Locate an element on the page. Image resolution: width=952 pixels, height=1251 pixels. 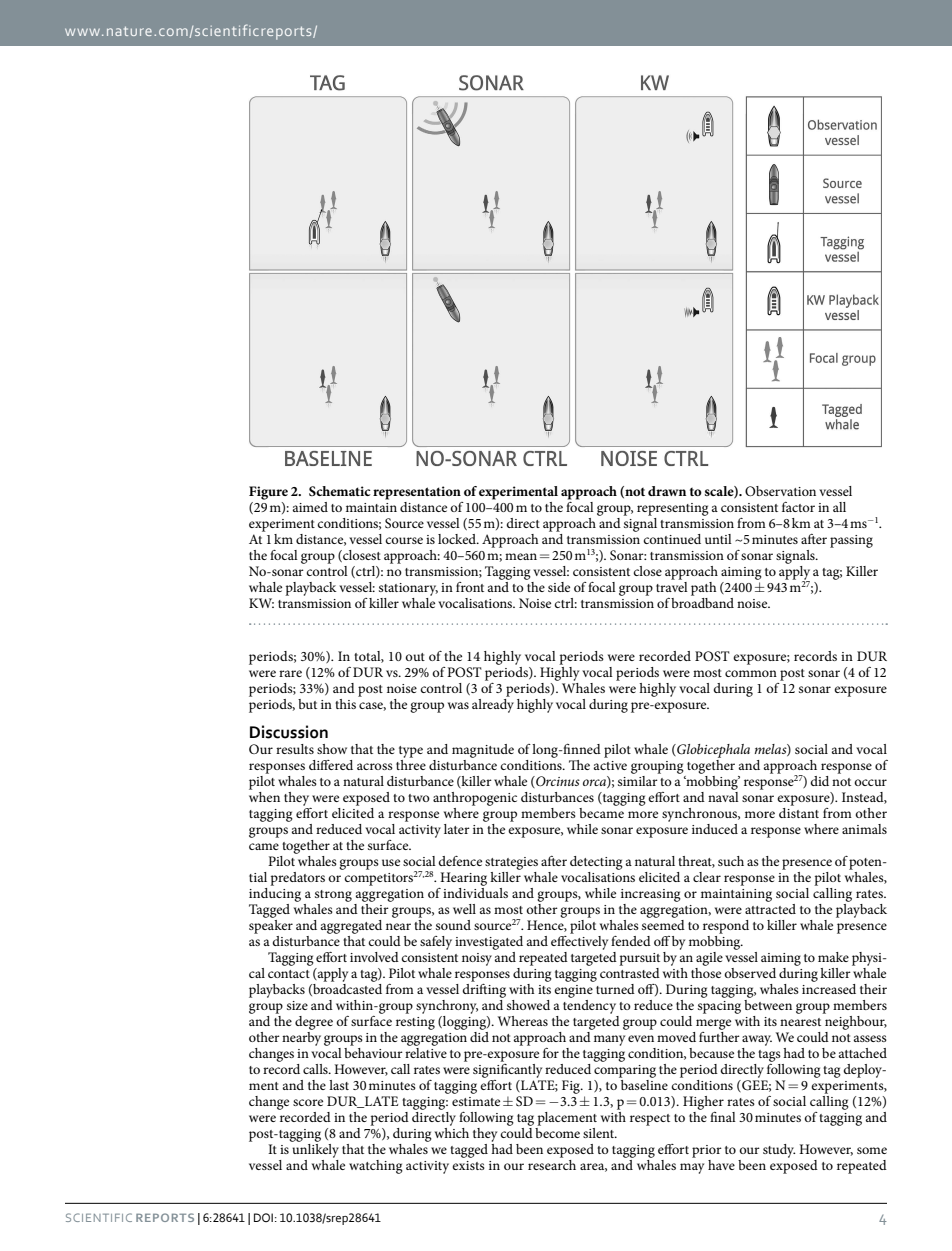
strong is located at coordinates (333, 896).
